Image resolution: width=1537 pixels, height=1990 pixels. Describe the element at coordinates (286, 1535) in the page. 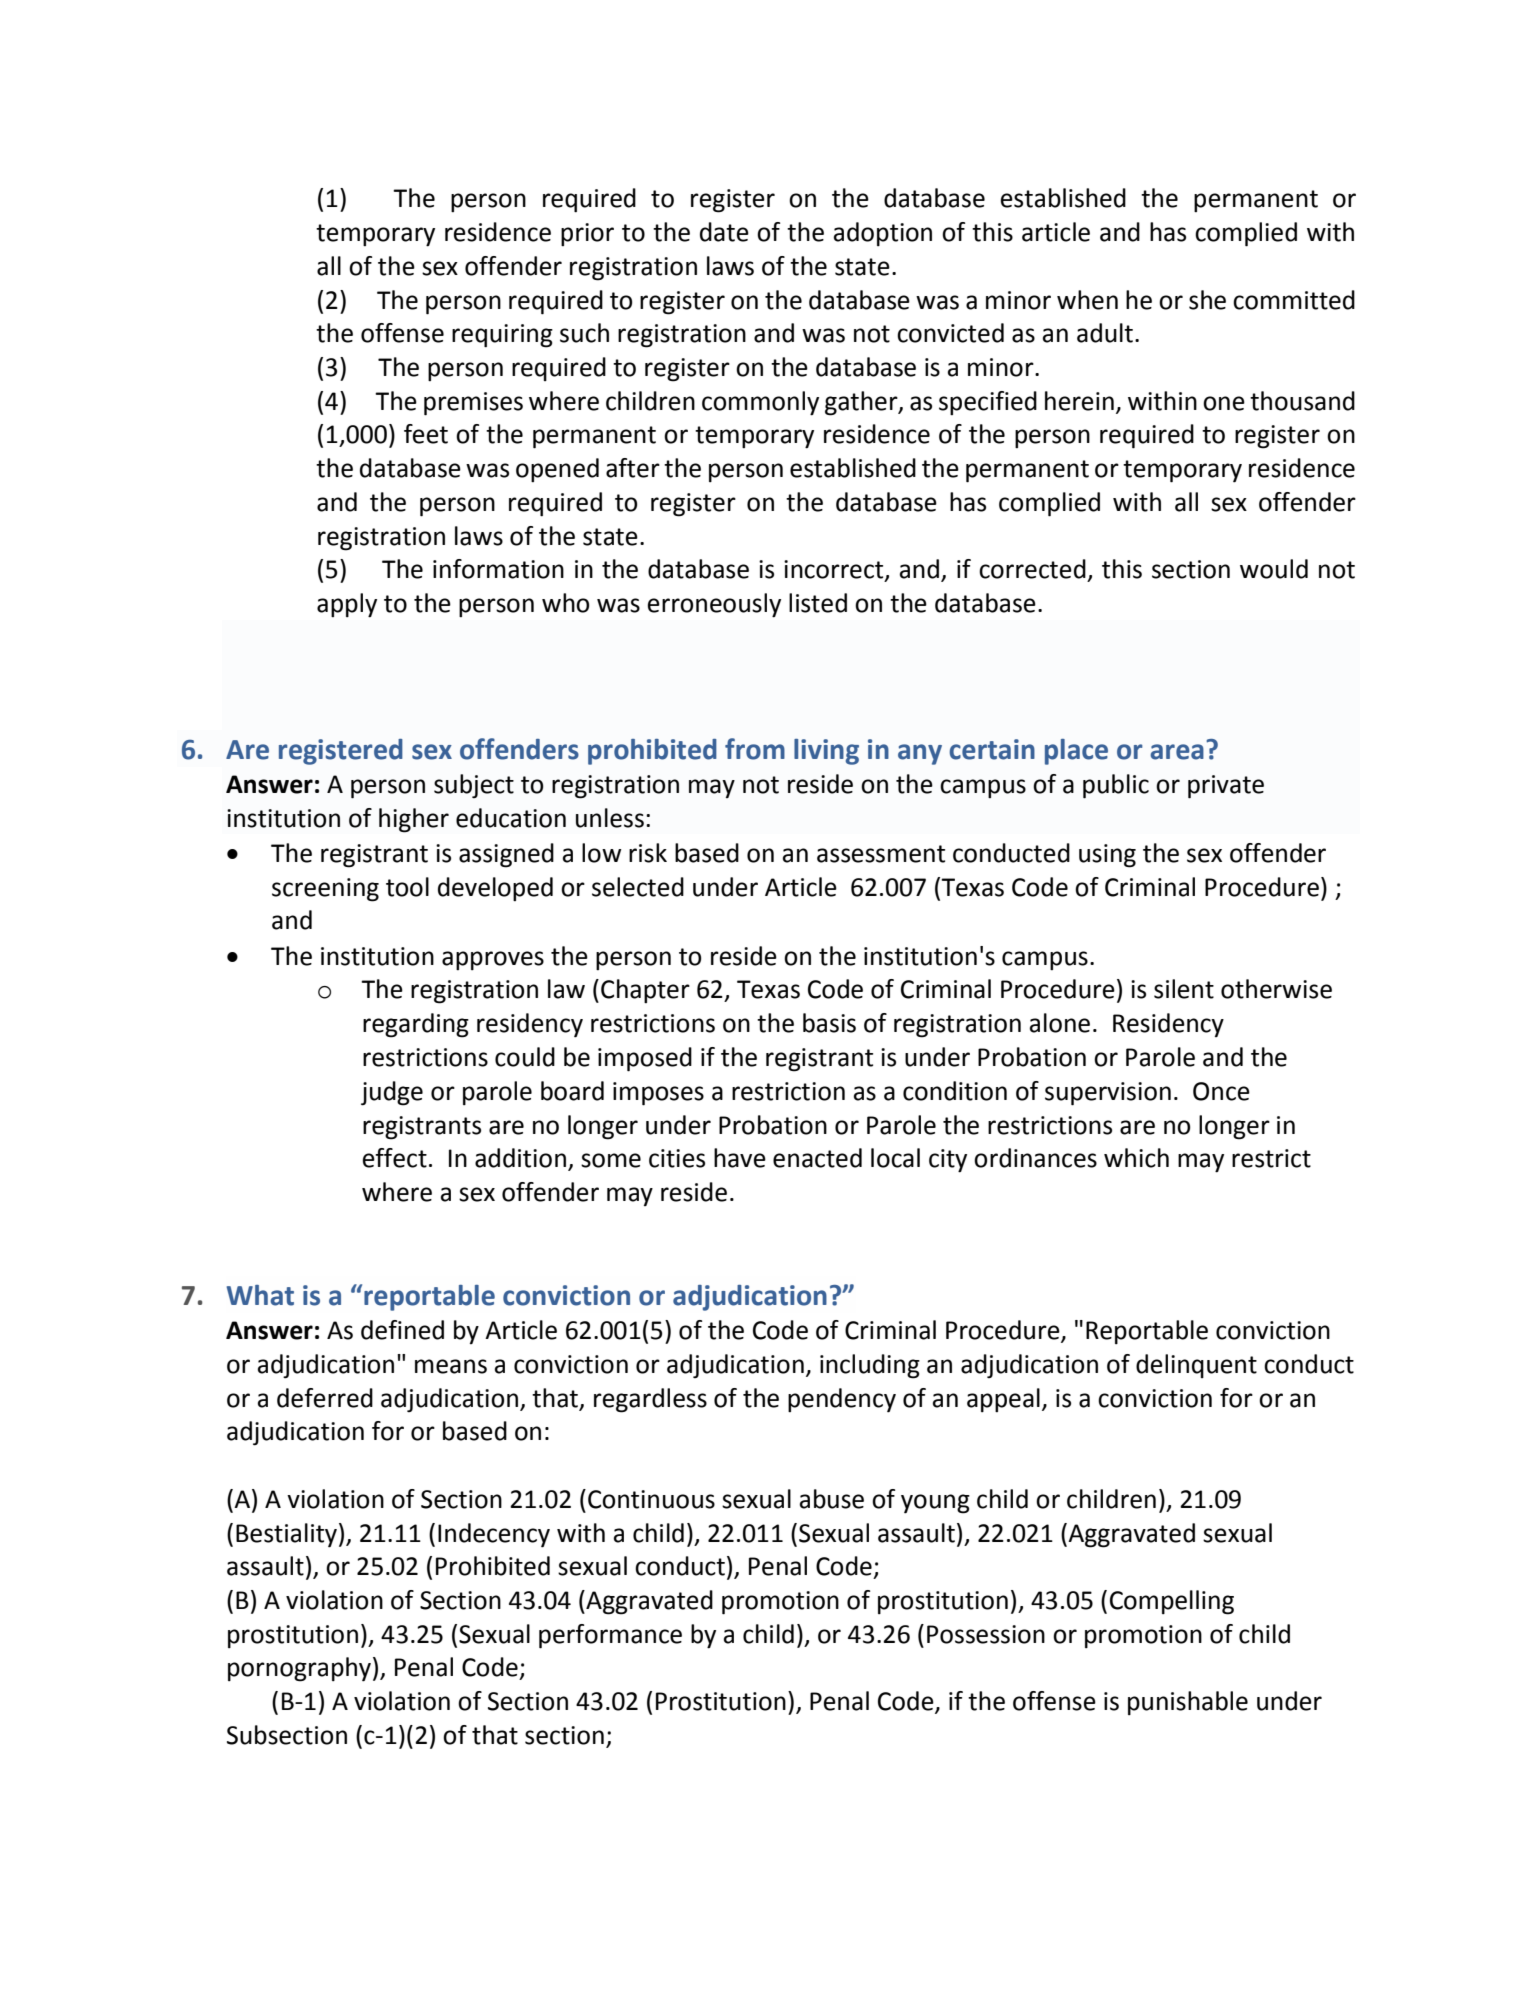

I see `Bestiality` at that location.
